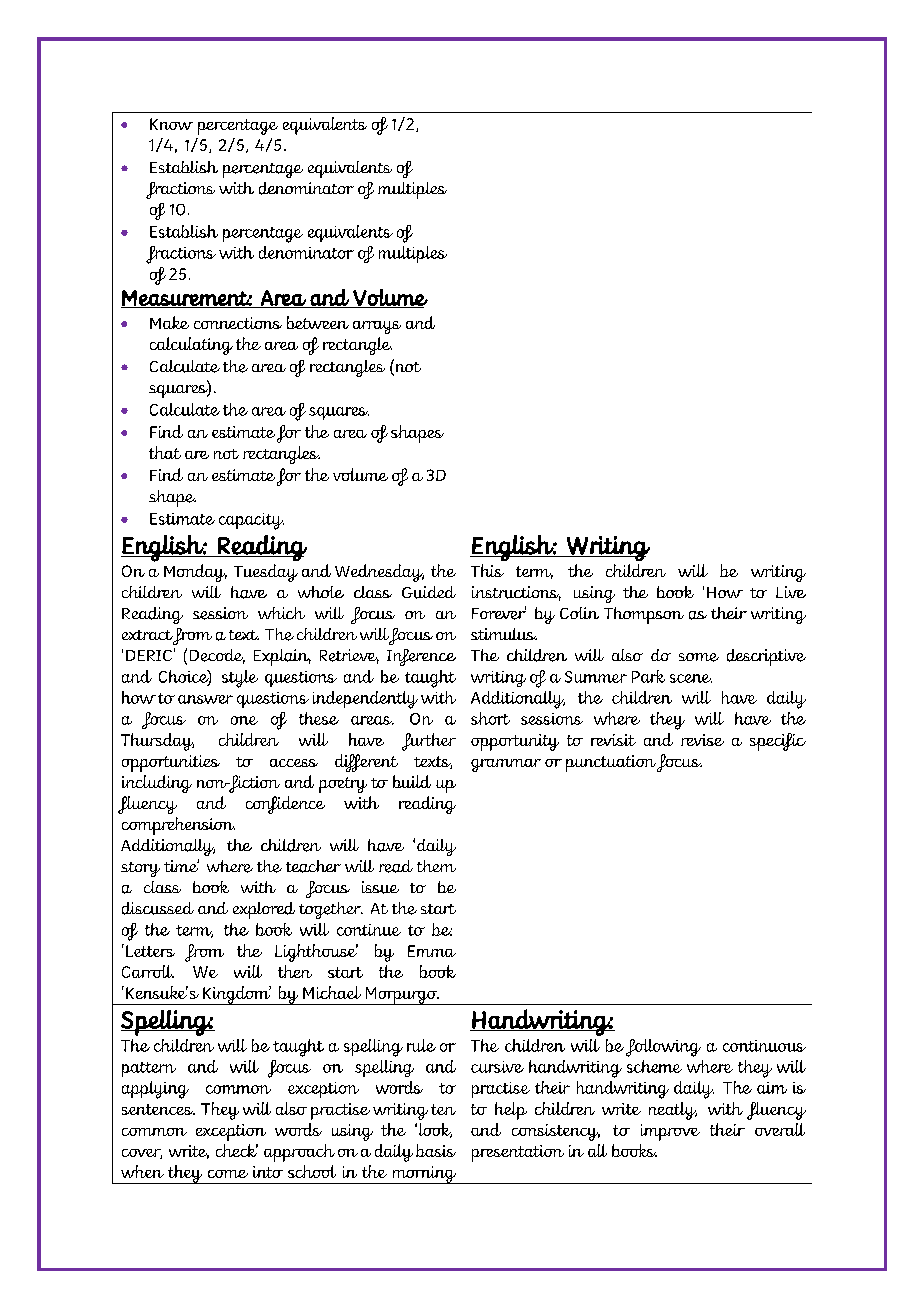 The height and width of the document is (1308, 924). What do you see at coordinates (237, 1150) in the document?
I see `check` at bounding box center [237, 1150].
